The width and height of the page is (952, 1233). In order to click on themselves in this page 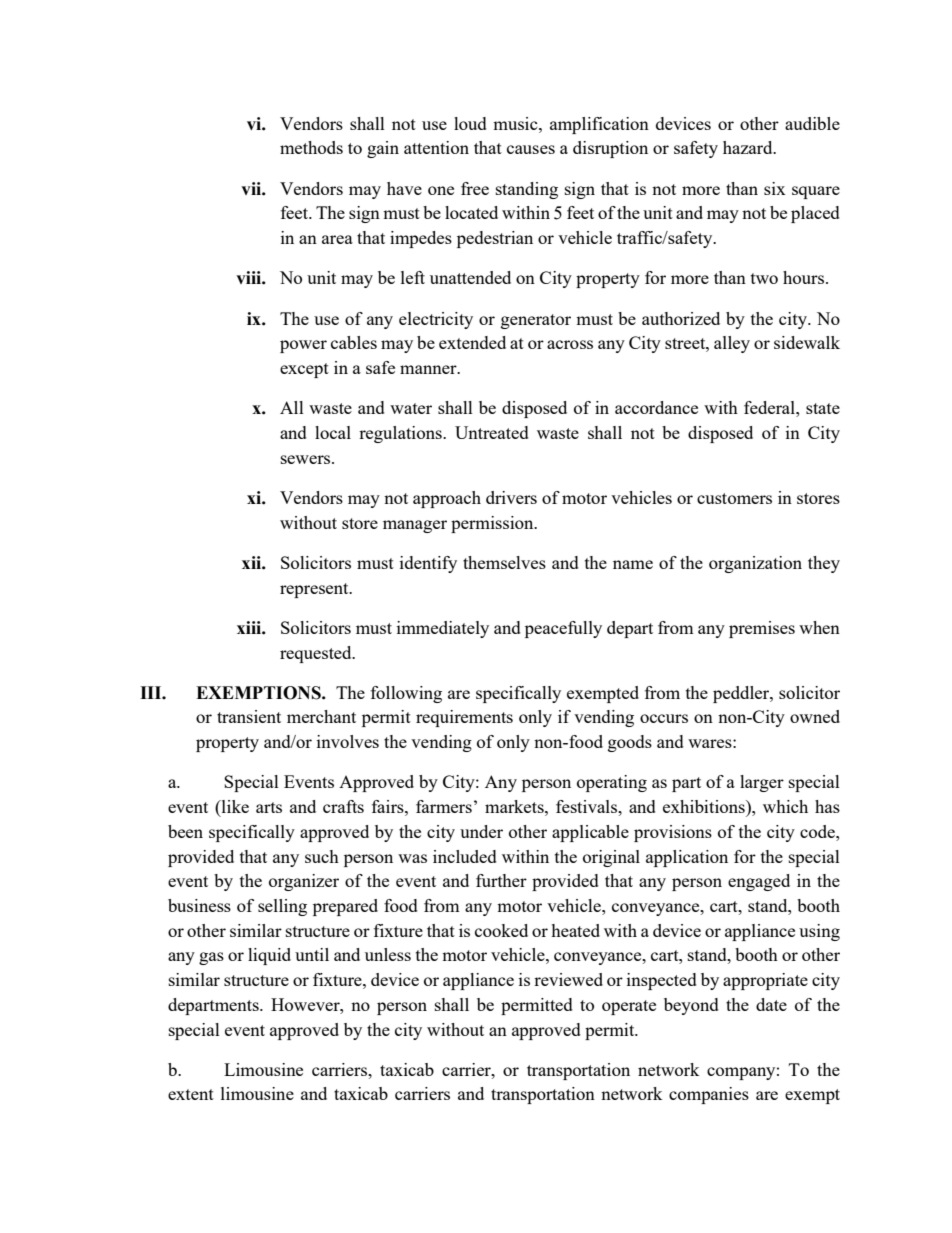, I will do `click(504, 562)`.
